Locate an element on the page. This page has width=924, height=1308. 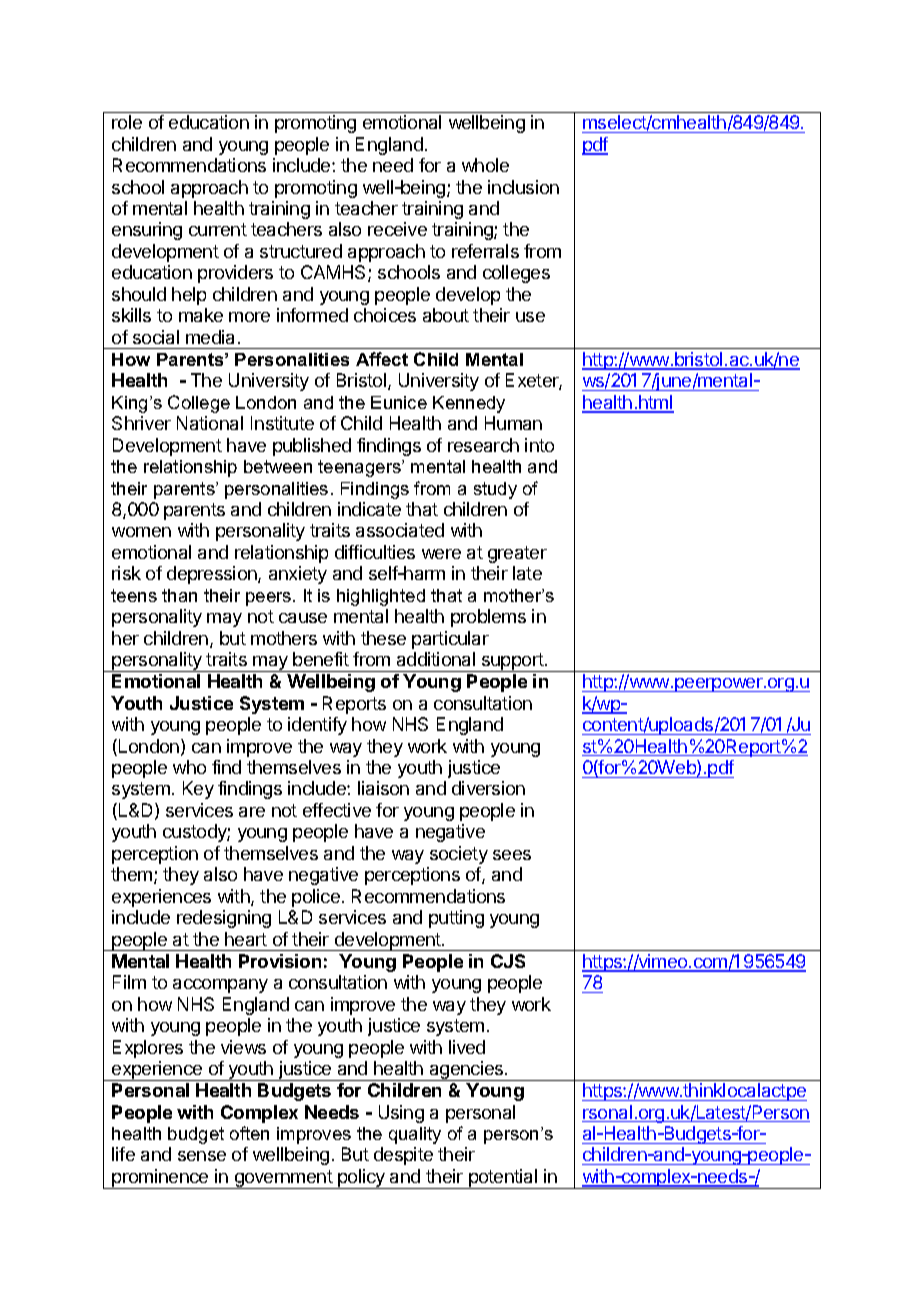
greater is located at coordinates (517, 554).
